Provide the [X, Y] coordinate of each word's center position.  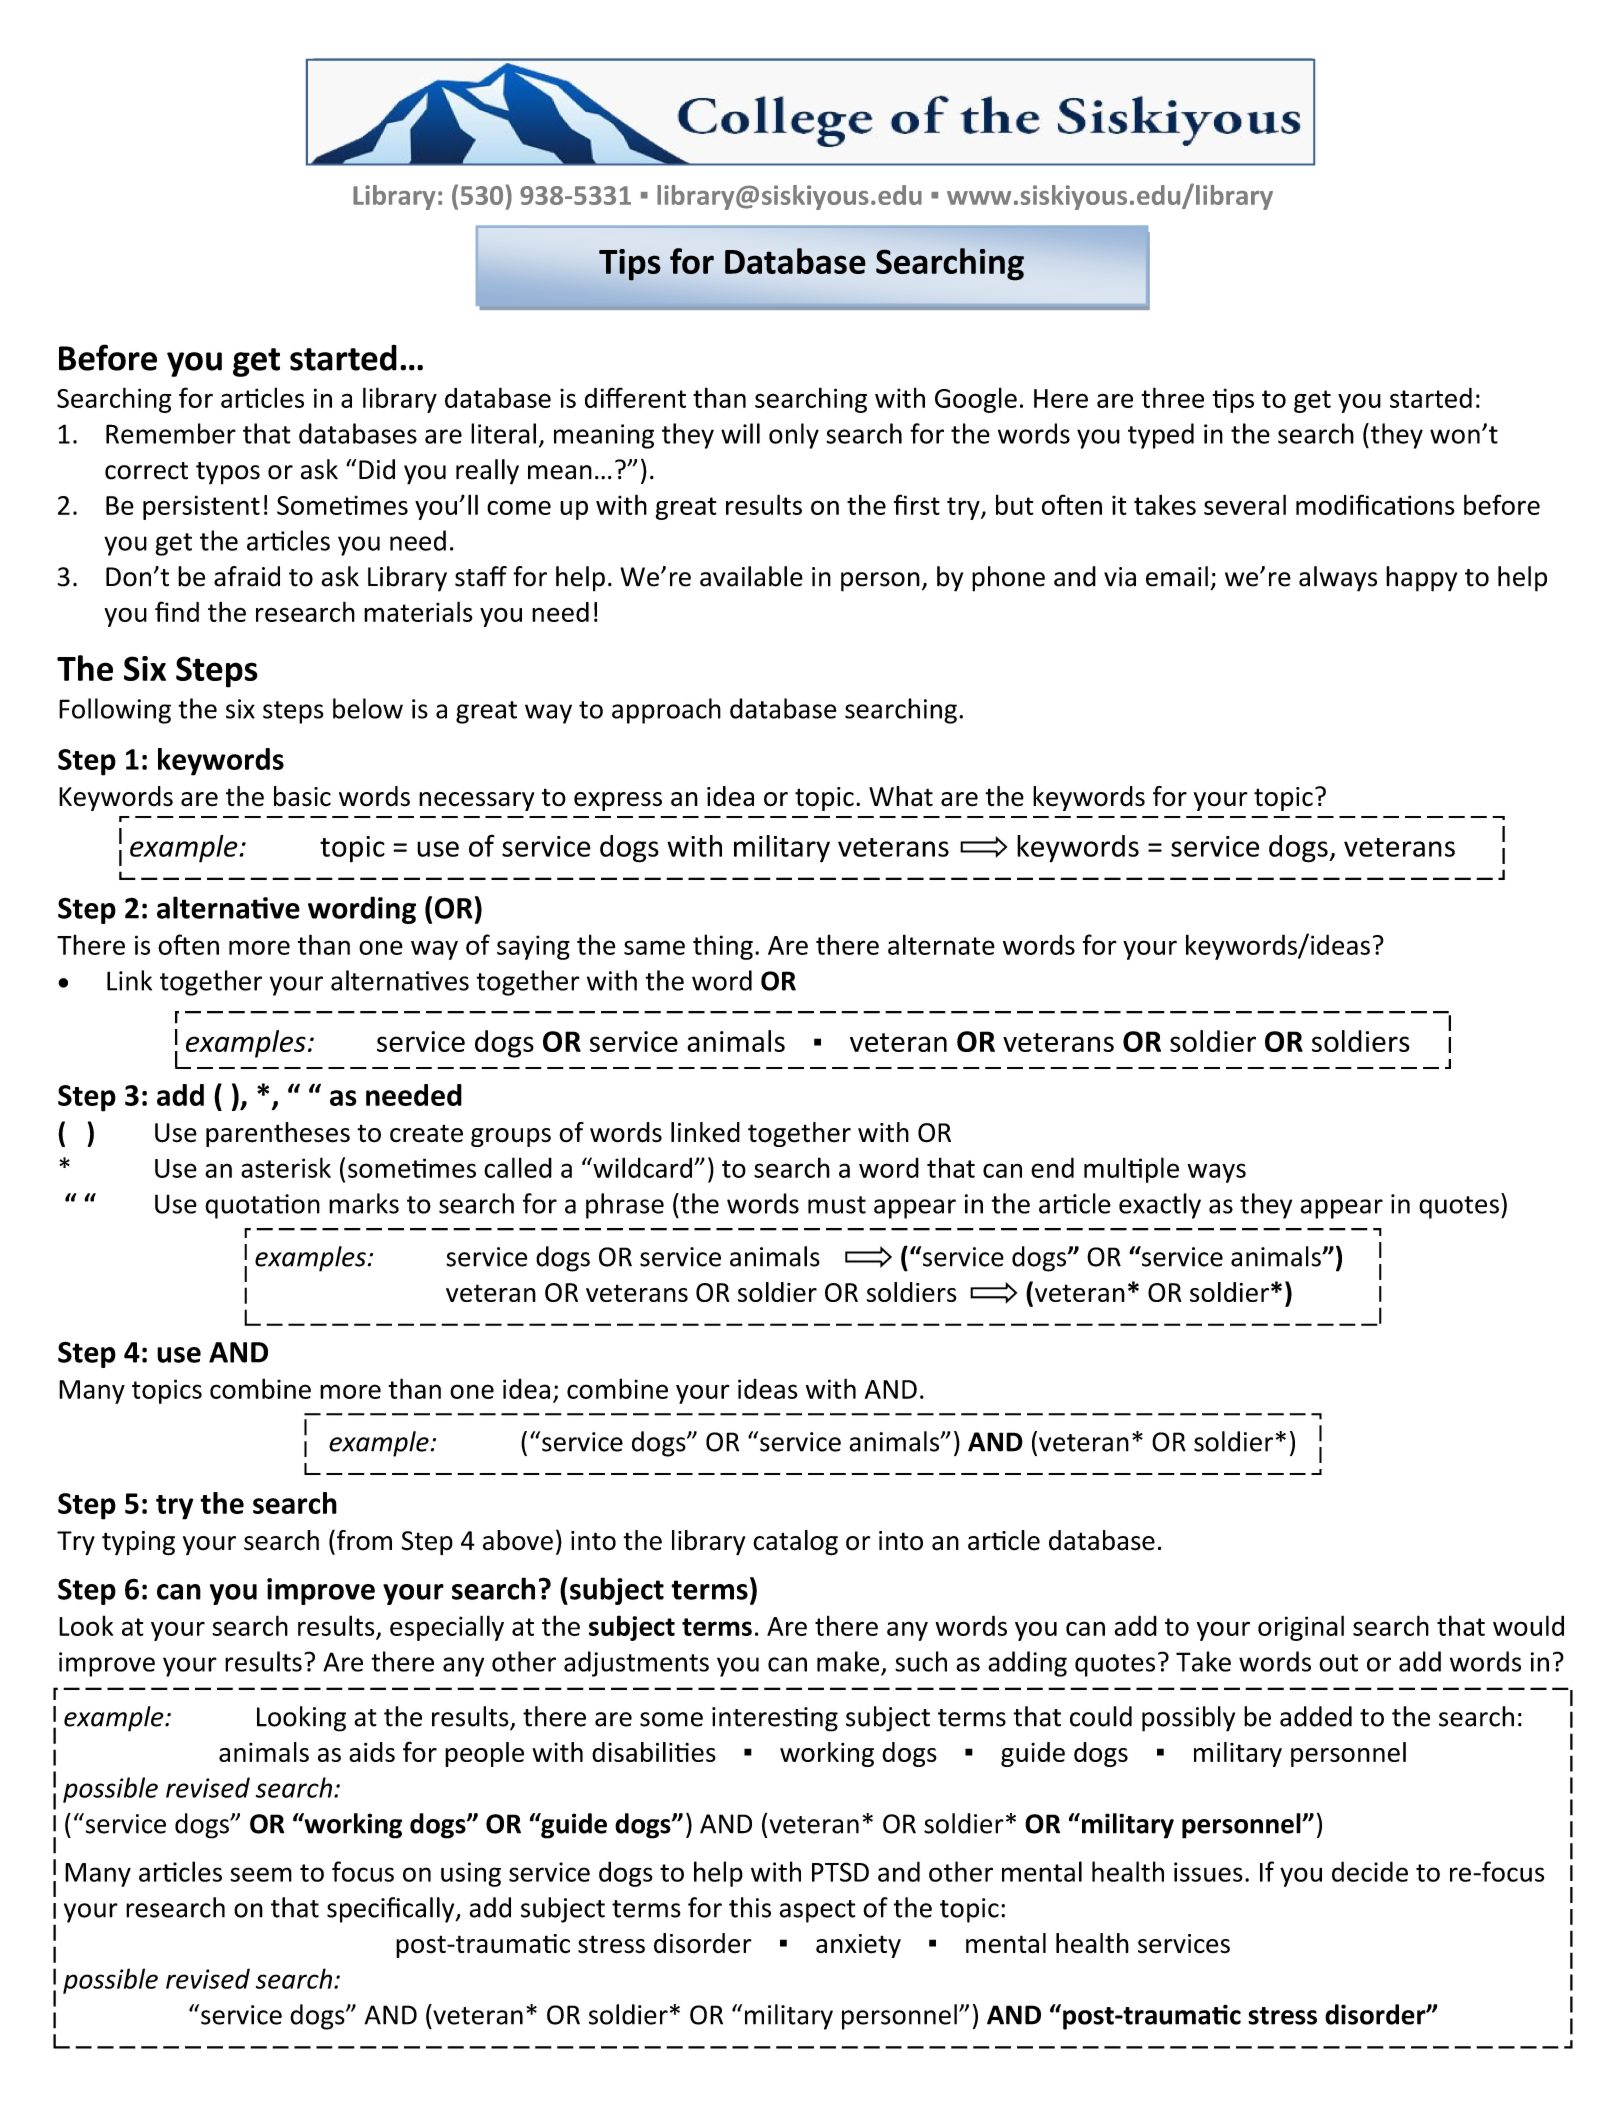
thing [723, 947]
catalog [795, 1543]
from [364, 1540]
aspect [817, 1911]
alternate [941, 944]
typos [228, 473]
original [1301, 1628]
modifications [1375, 504]
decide [1370, 1871]
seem [261, 1874]
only [794, 436]
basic [302, 796]
